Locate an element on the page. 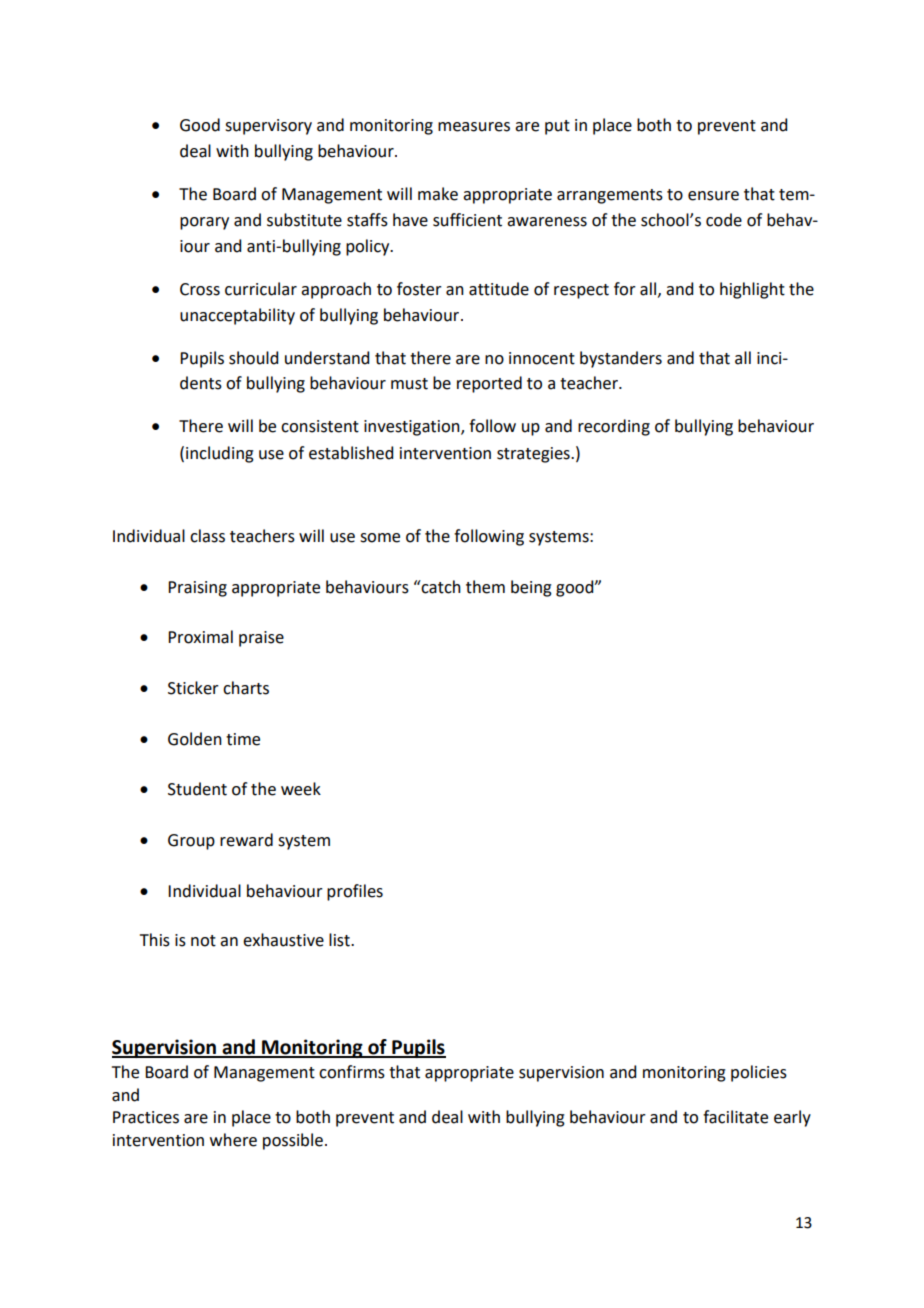 This image has height=1308, width=924. should is located at coordinates (253, 358).
